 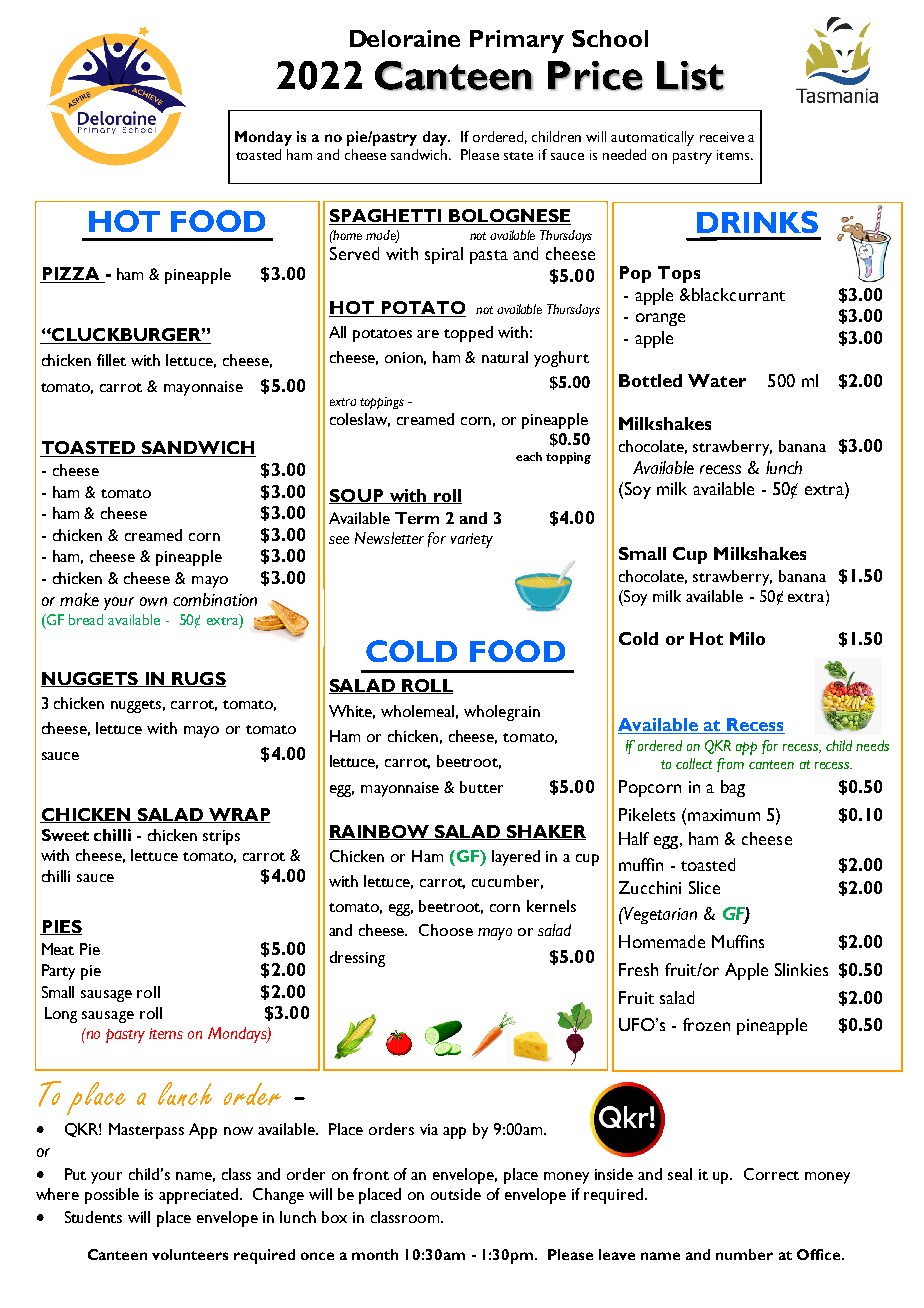 I want to click on possible, so click(x=112, y=1196).
